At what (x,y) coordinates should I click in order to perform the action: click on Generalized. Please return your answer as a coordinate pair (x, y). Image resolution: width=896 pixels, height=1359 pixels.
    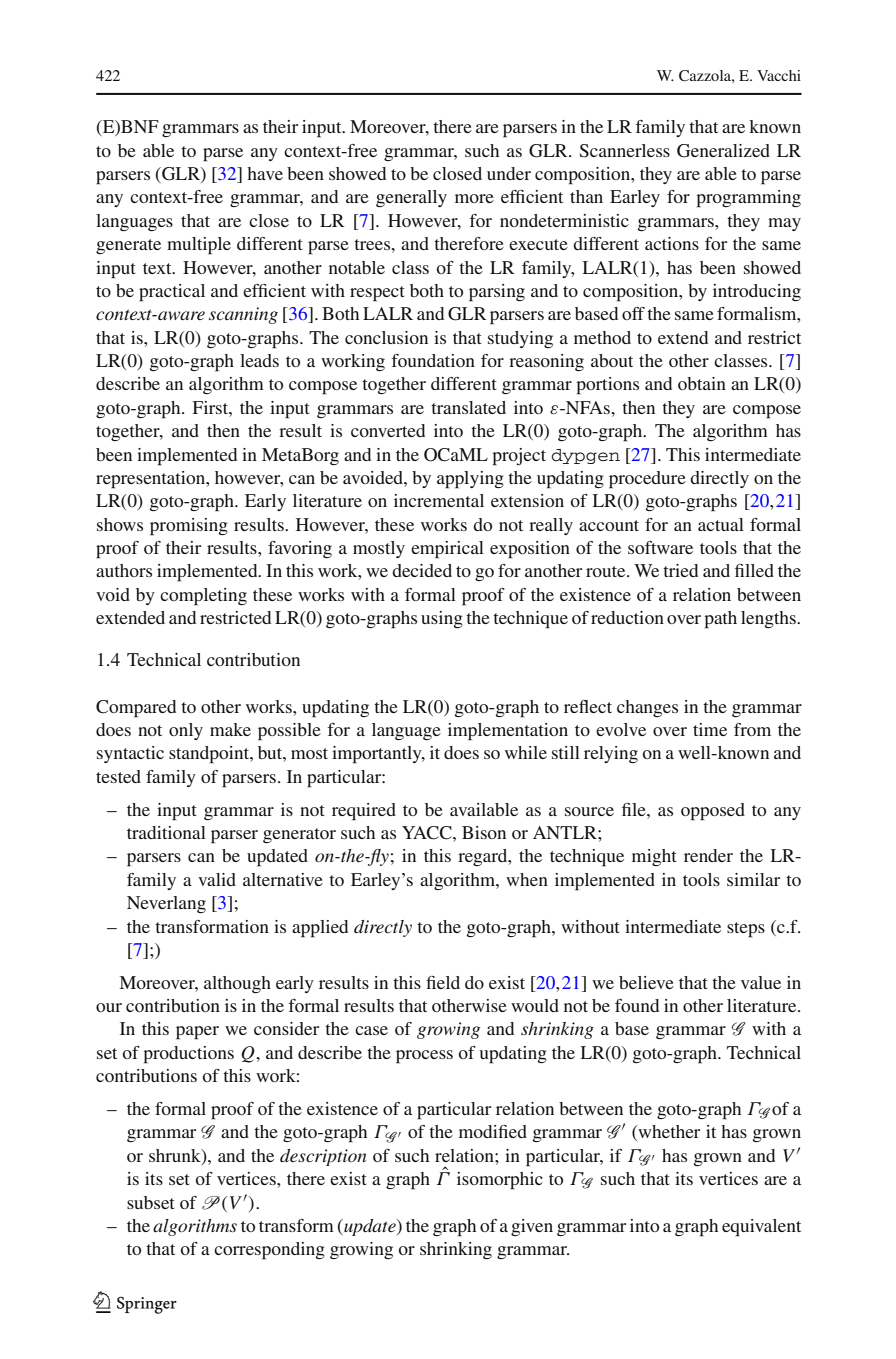
    Looking at the image, I should click on (723, 151).
